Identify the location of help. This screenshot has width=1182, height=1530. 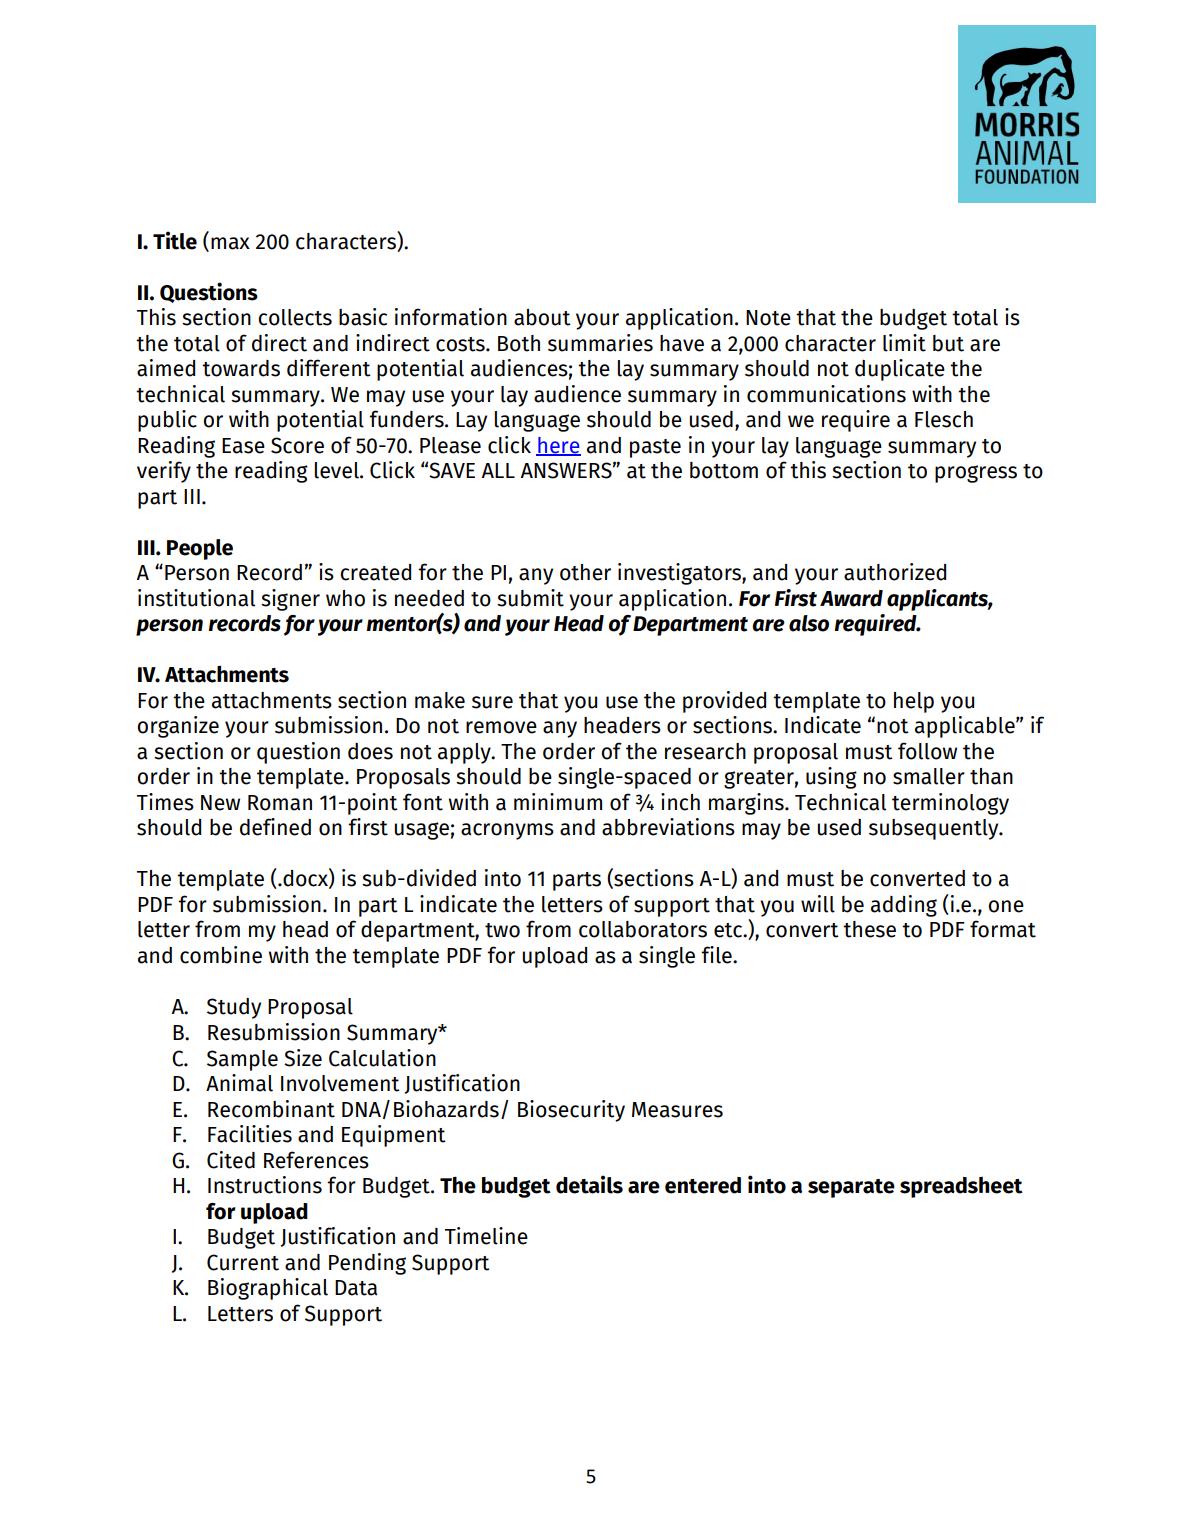
(914, 702).
